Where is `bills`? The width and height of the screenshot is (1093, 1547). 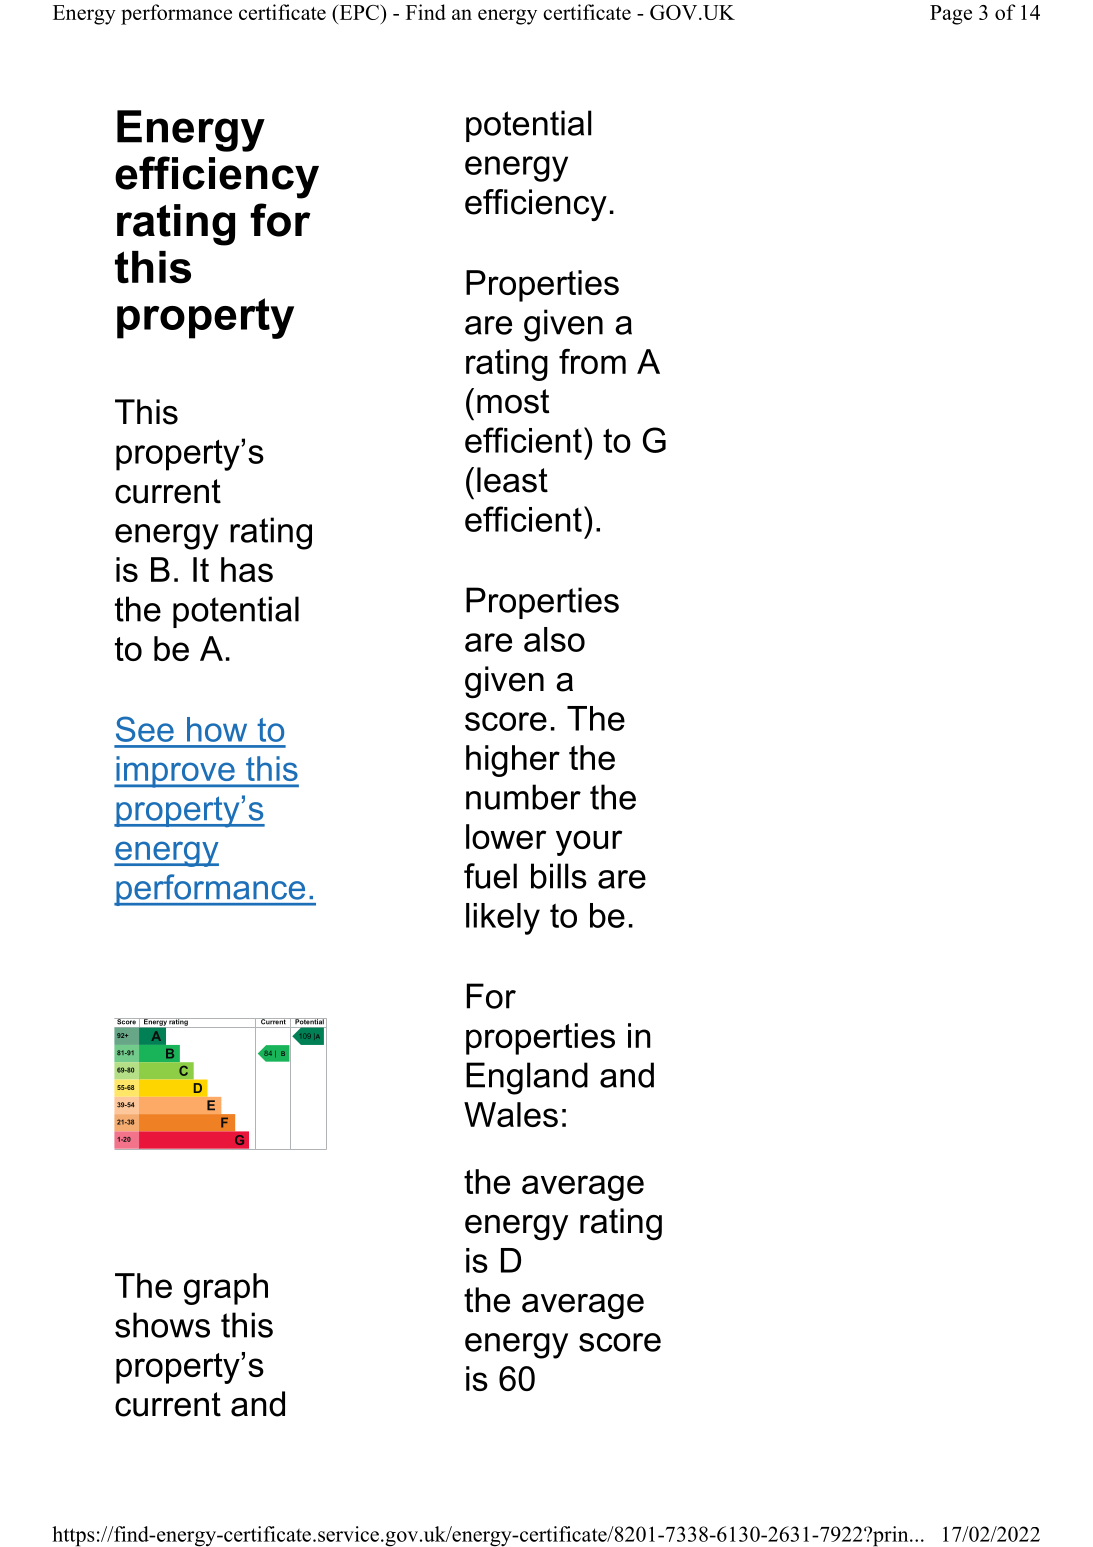 bills is located at coordinates (559, 876).
